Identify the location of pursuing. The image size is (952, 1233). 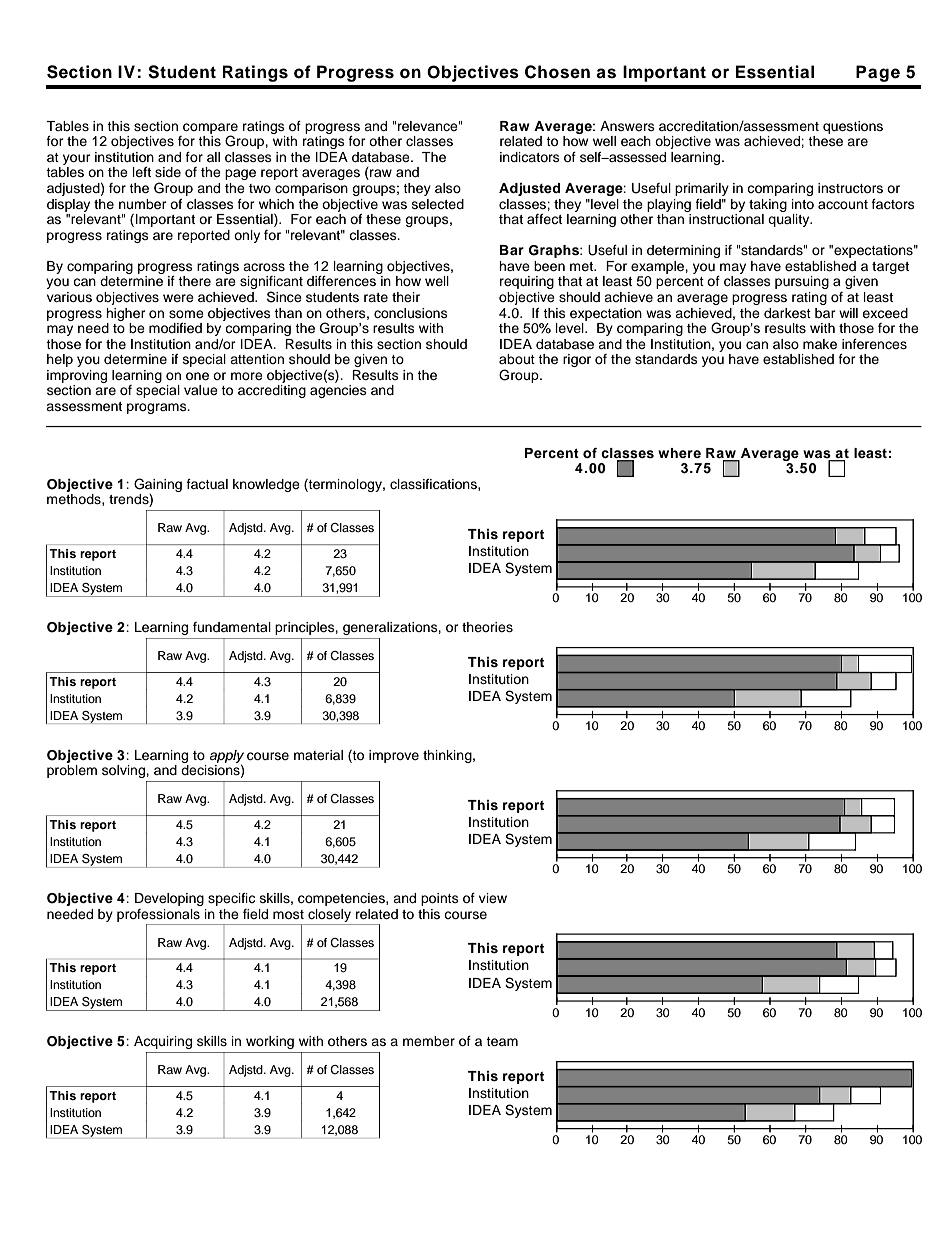
(802, 282).
